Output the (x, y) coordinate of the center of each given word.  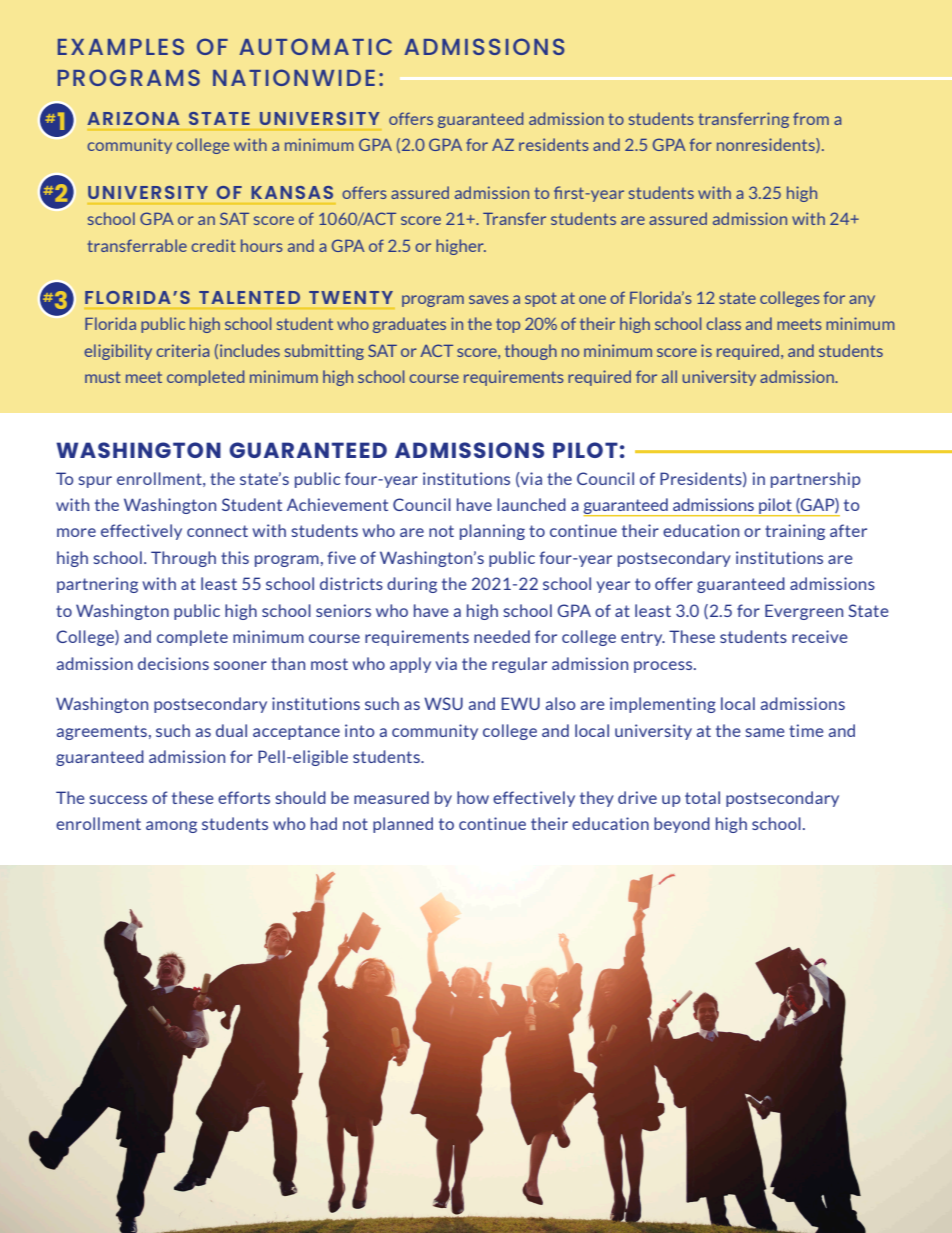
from (811, 118)
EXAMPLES (121, 46)
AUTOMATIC (315, 46)
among (171, 827)
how (473, 797)
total (702, 797)
